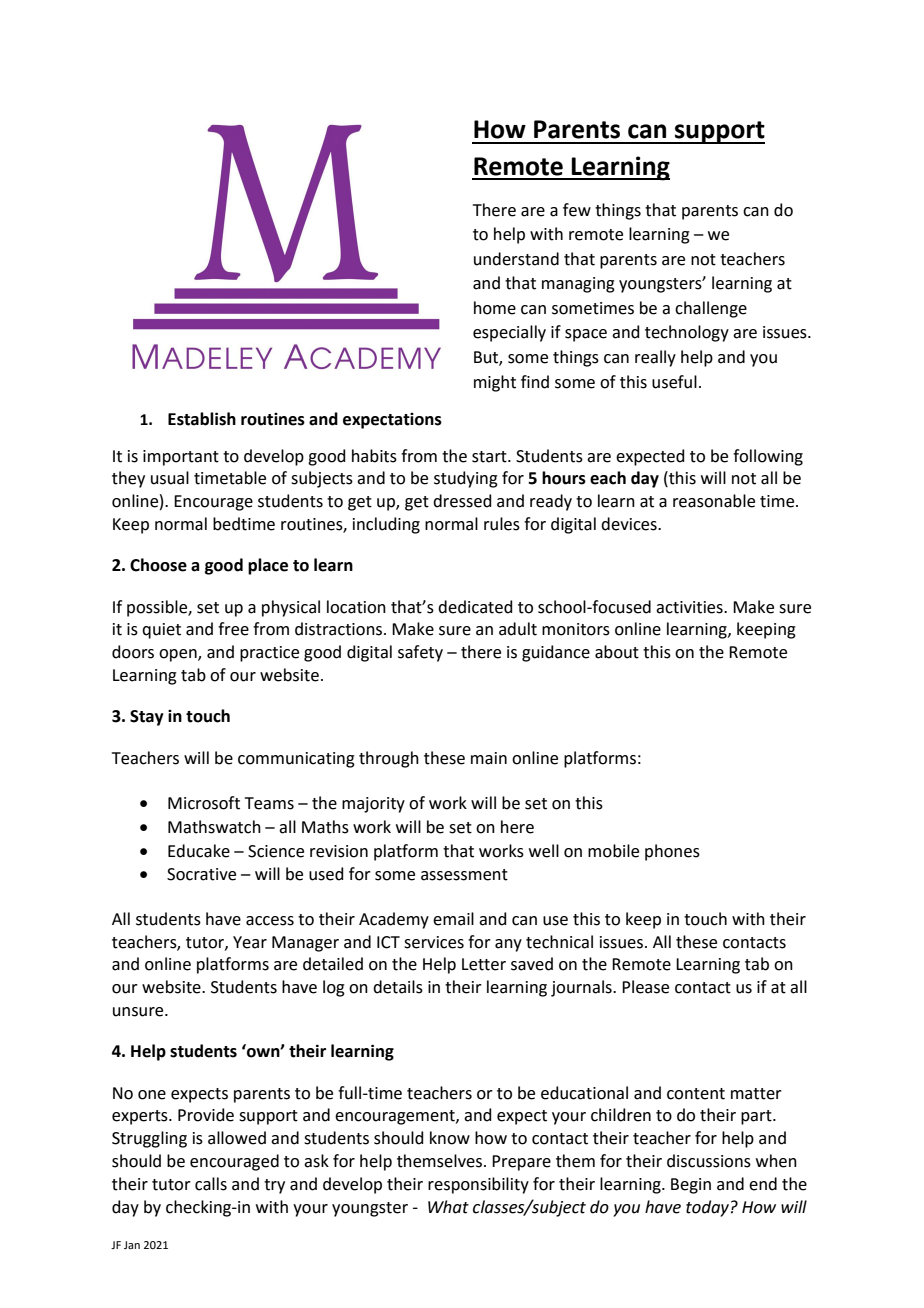 Image resolution: width=924 pixels, height=1308 pixels. What do you see at coordinates (448, 1207) in the screenshot?
I see `What` at bounding box center [448, 1207].
